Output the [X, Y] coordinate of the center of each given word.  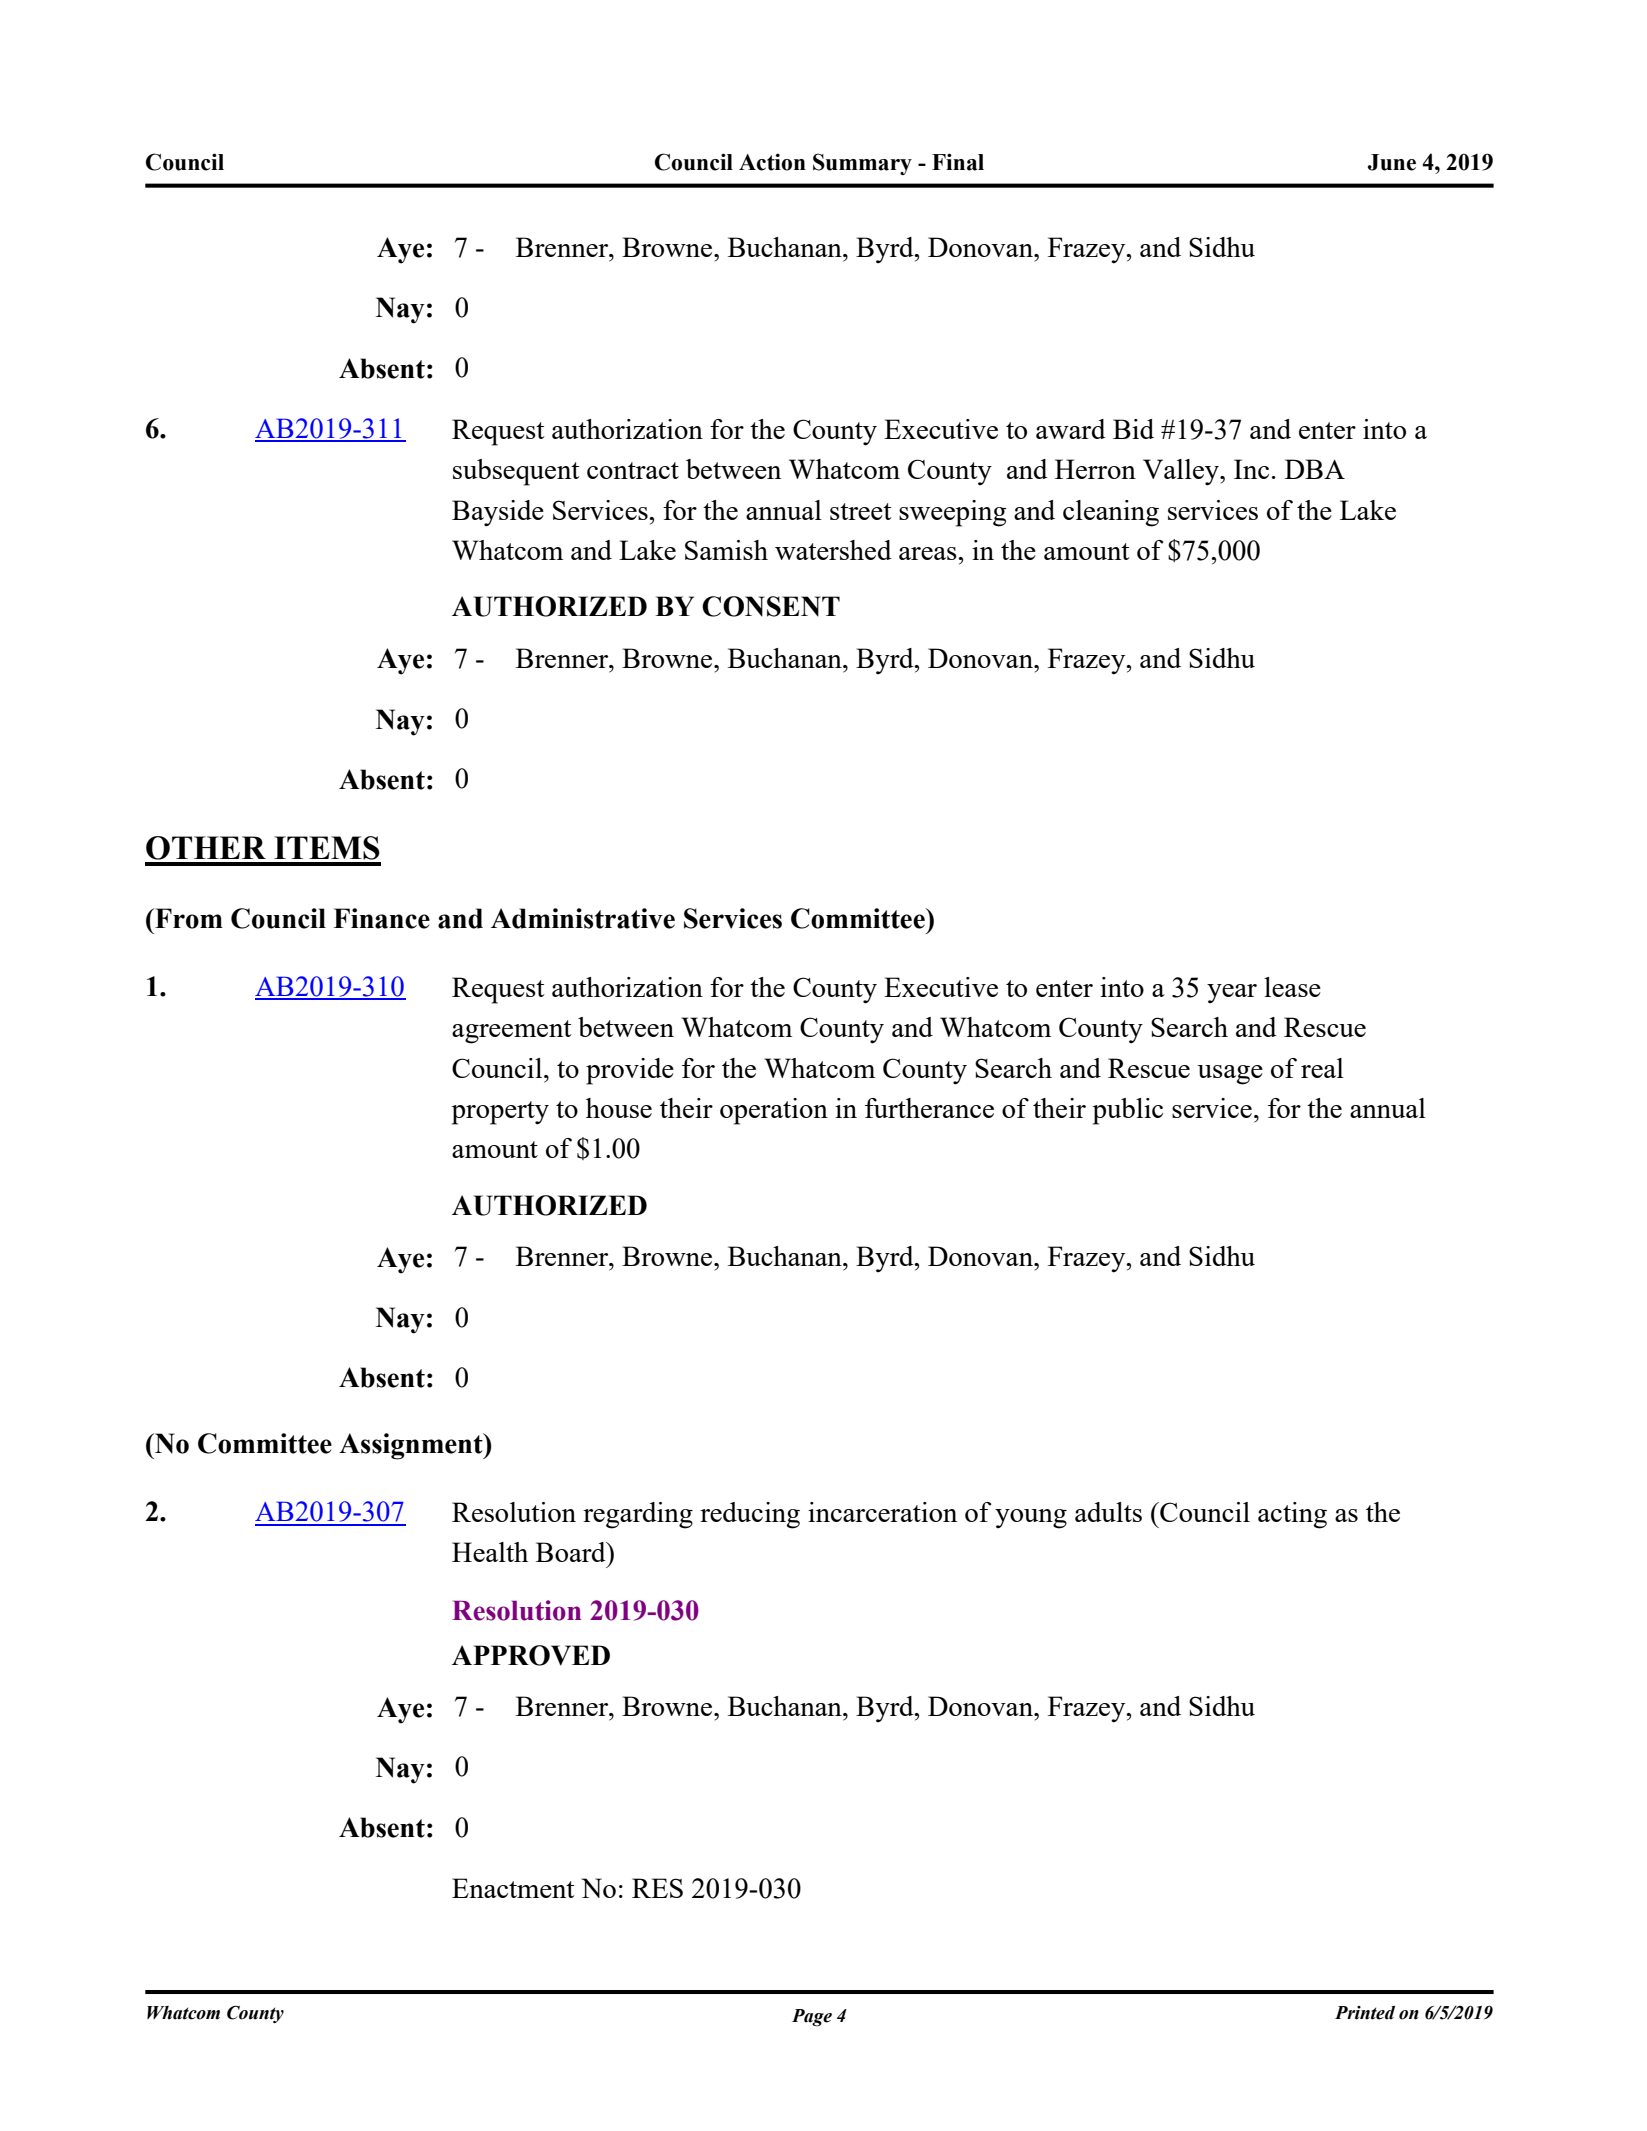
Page [812, 2018]
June [1392, 162]
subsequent [516, 472]
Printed [1365, 2013]
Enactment [513, 1888]
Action [772, 162]
